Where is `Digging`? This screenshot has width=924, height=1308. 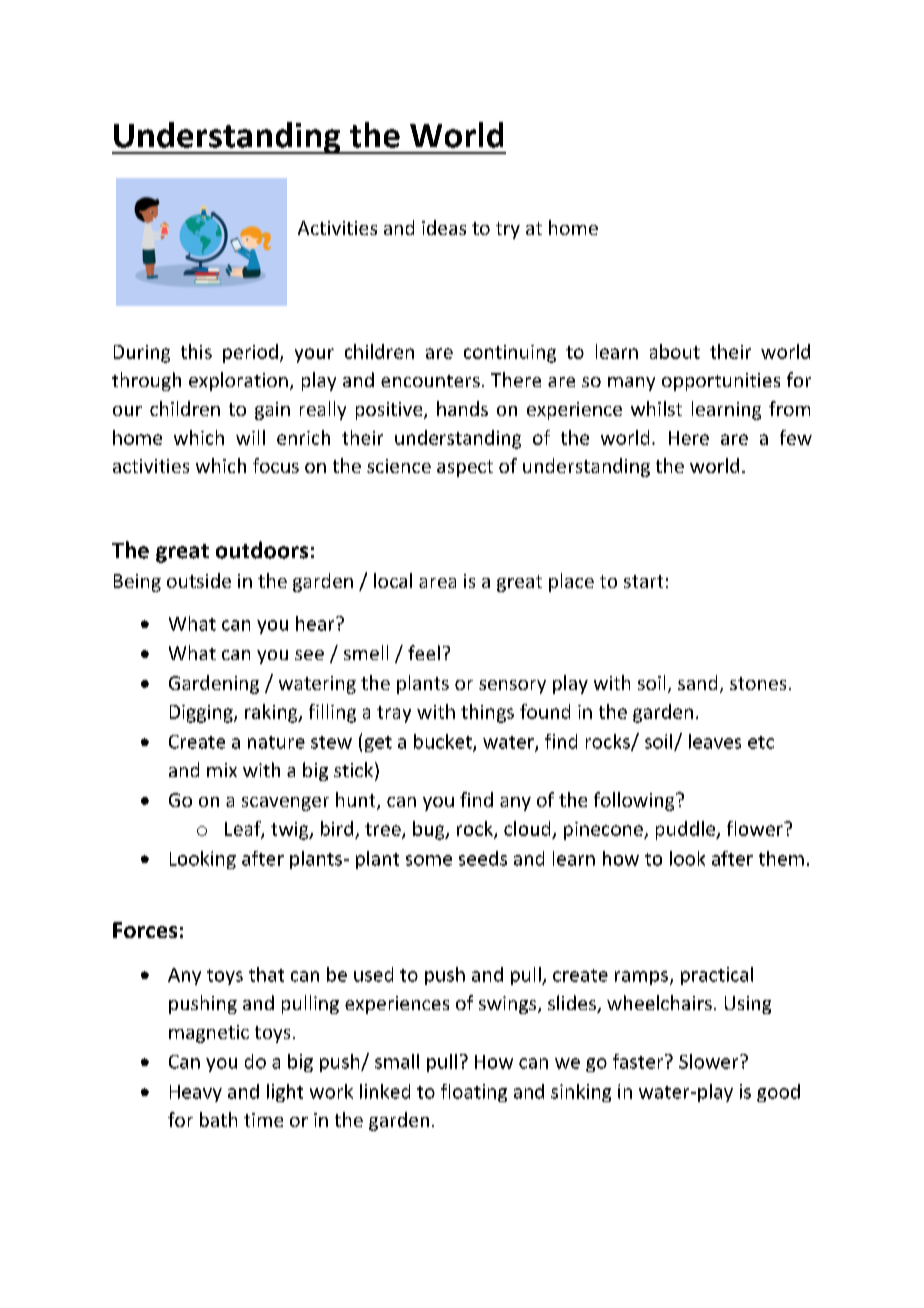
Digging is located at coordinates (202, 714).
